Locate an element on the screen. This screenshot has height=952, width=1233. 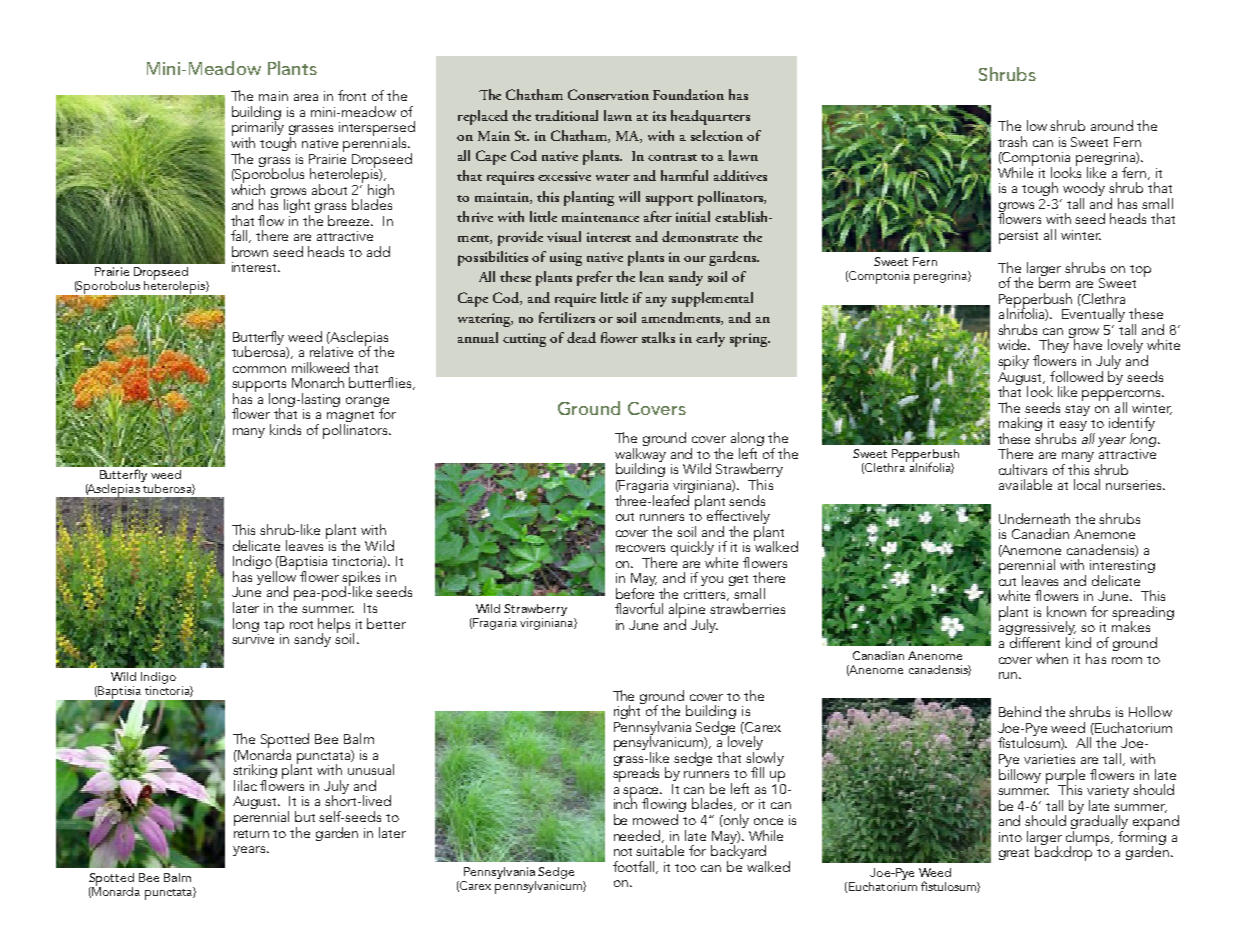
suitable is located at coordinates (660, 850).
